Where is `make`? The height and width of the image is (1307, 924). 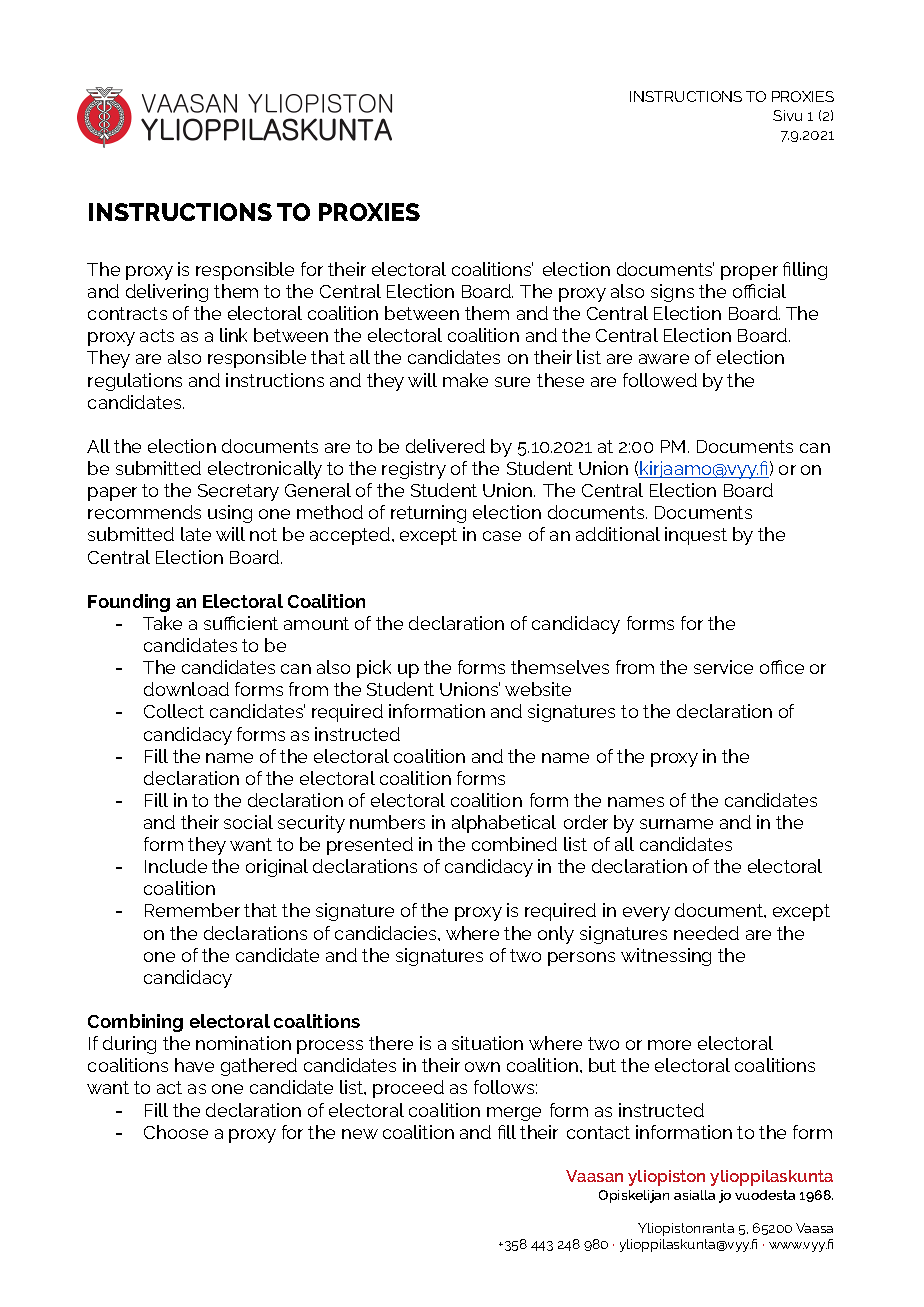 make is located at coordinates (465, 380).
